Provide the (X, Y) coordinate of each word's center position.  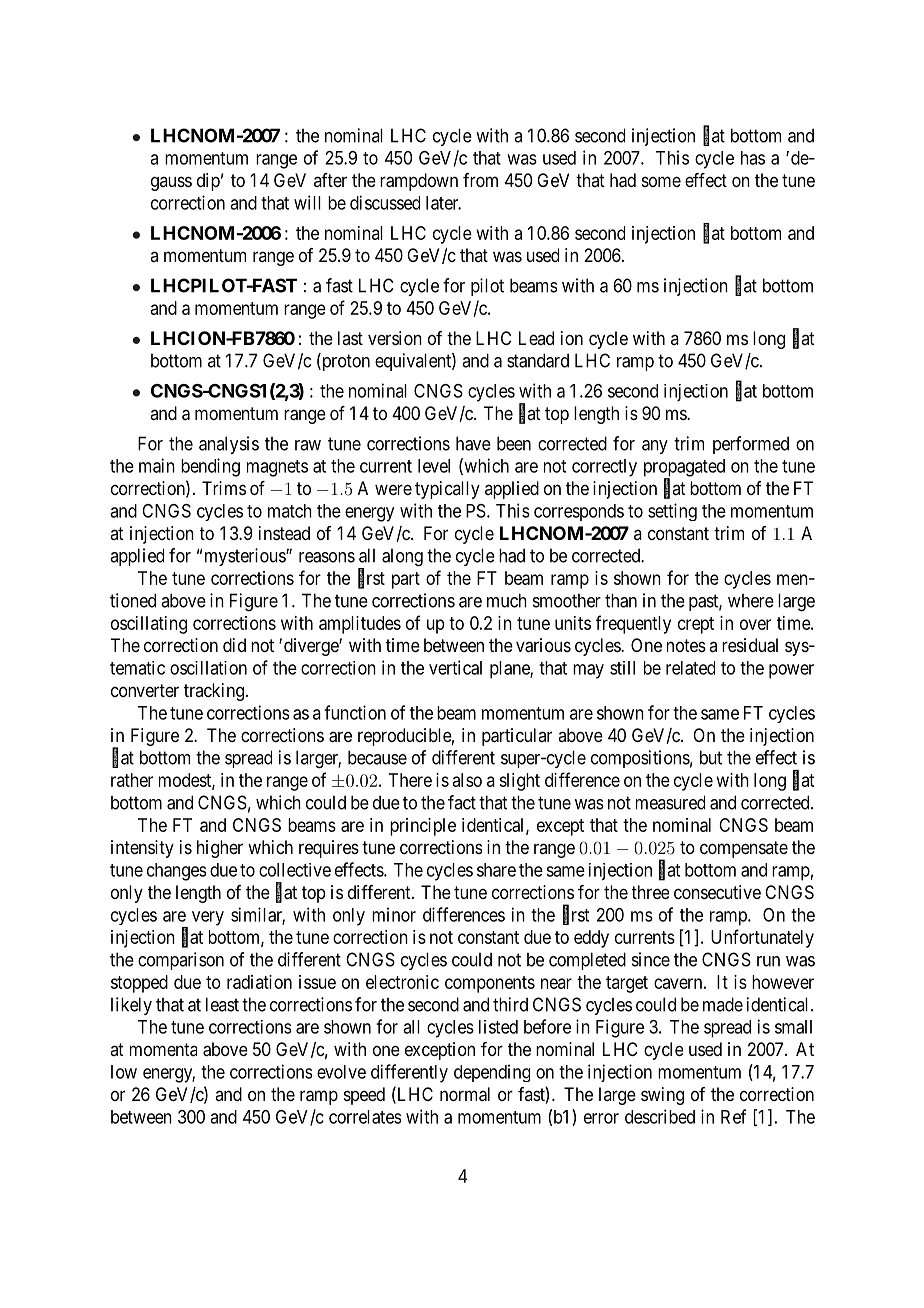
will (307, 202)
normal (465, 1094)
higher (220, 849)
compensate (744, 849)
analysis (229, 445)
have (473, 443)
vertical (455, 667)
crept (696, 625)
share (496, 870)
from (480, 180)
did (234, 645)
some (661, 181)
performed (751, 445)
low (124, 1072)
